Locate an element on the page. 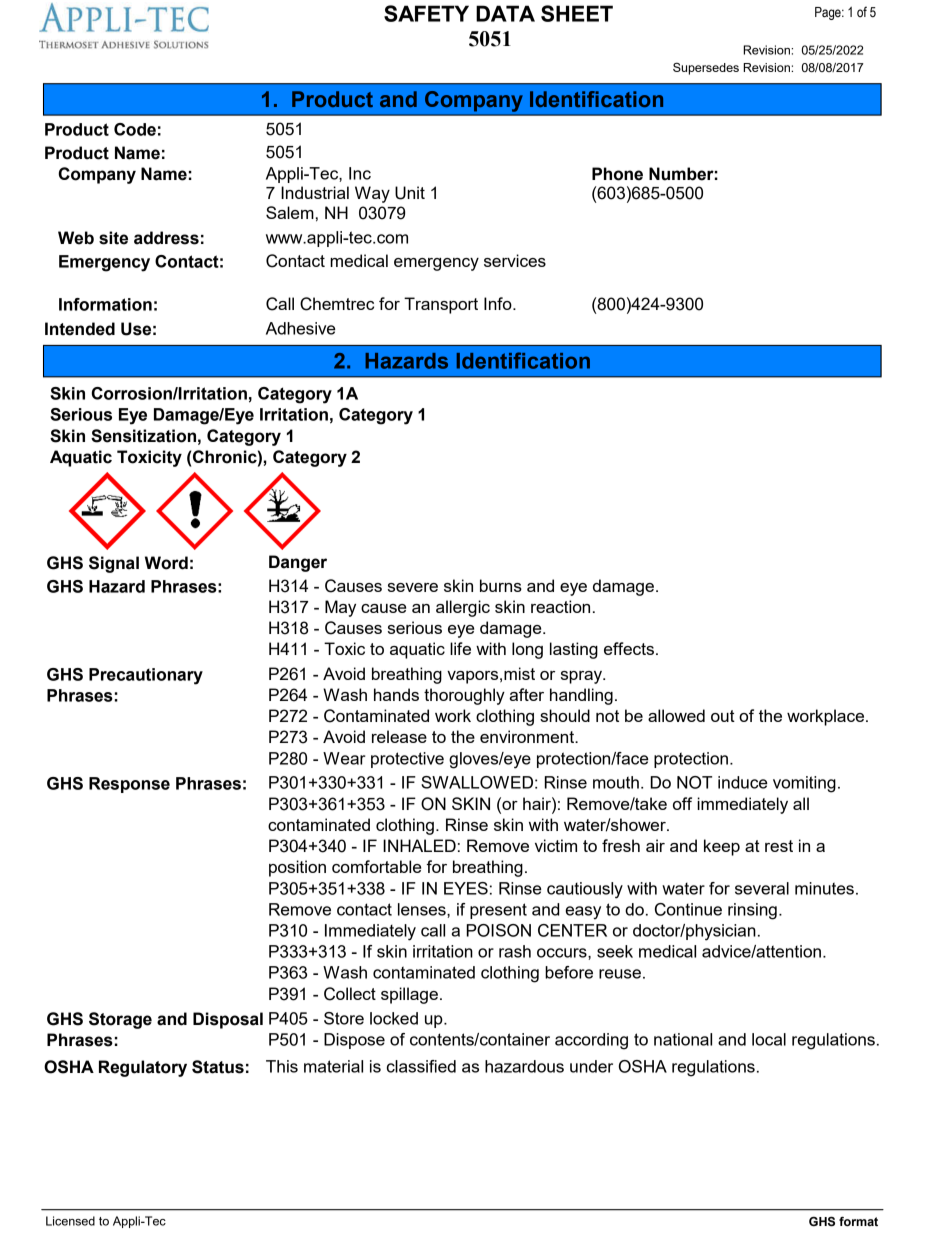 This document has height=1233, width=952. induce is located at coordinates (743, 782).
